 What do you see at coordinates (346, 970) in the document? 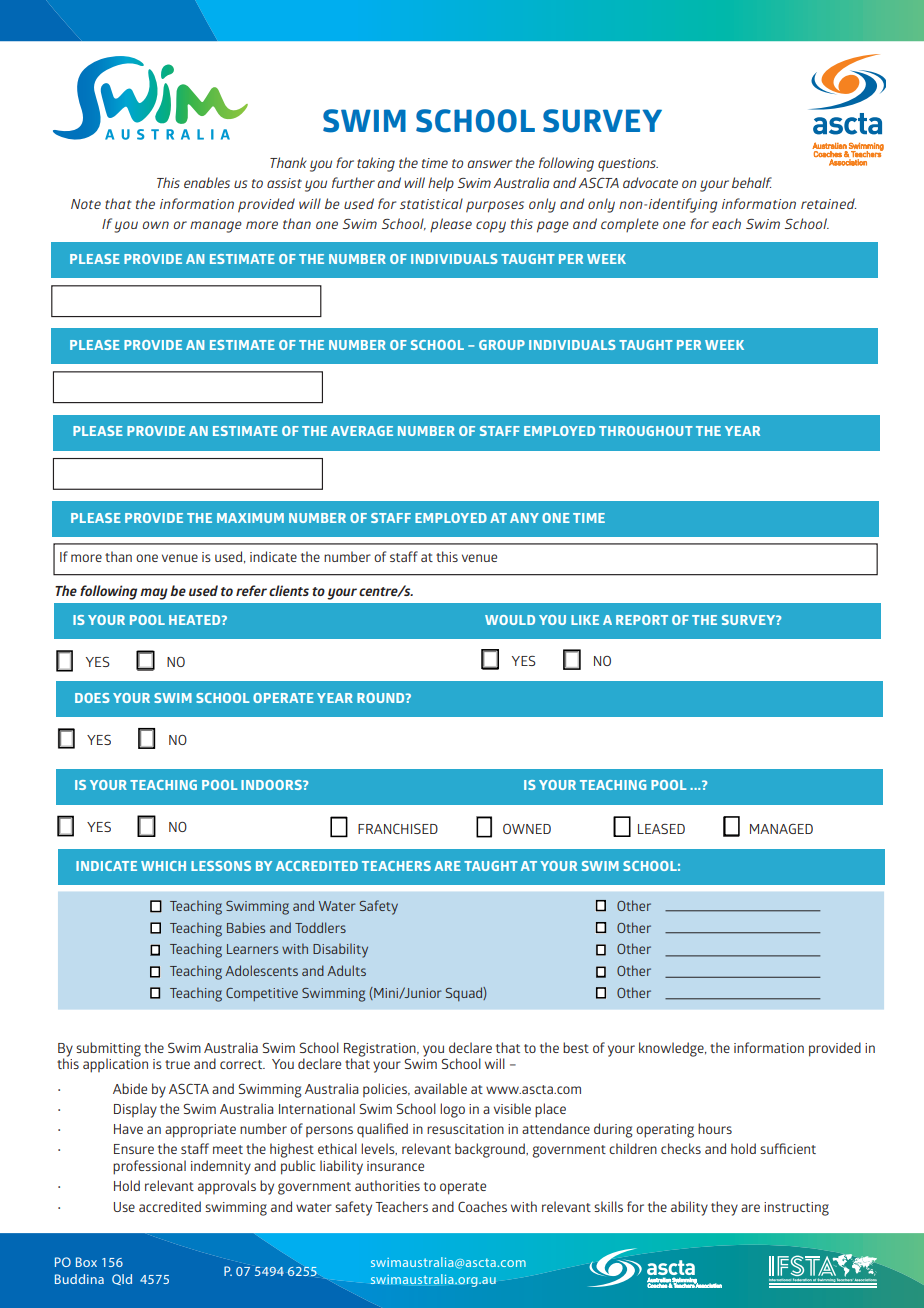
I see `Adults` at bounding box center [346, 970].
